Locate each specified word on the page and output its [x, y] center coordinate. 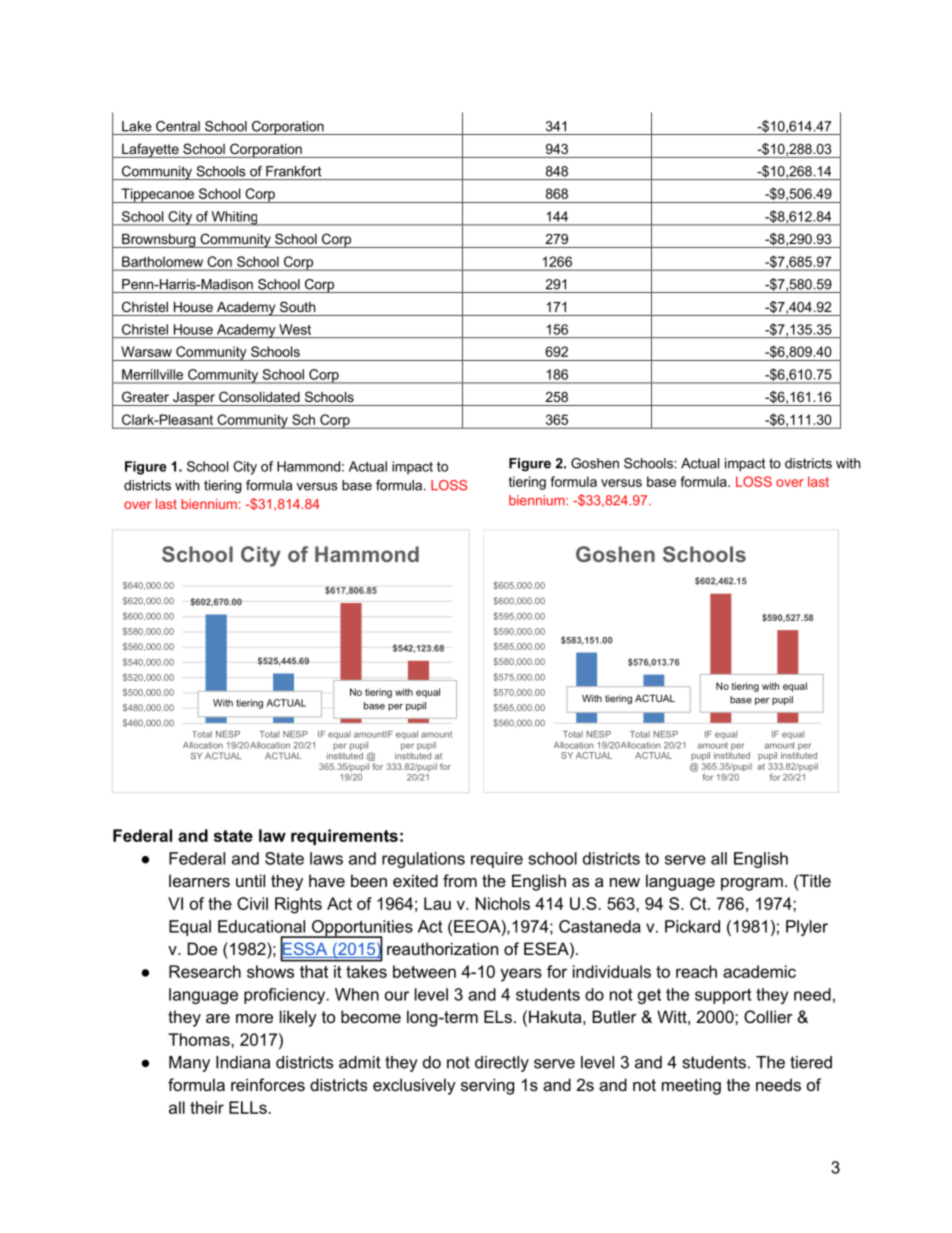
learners [199, 880]
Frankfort [293, 171]
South [297, 306]
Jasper [194, 399]
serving [487, 1086]
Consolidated [259, 396]
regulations [423, 860]
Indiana [243, 1062]
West [295, 329]
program [752, 884]
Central [178, 126]
